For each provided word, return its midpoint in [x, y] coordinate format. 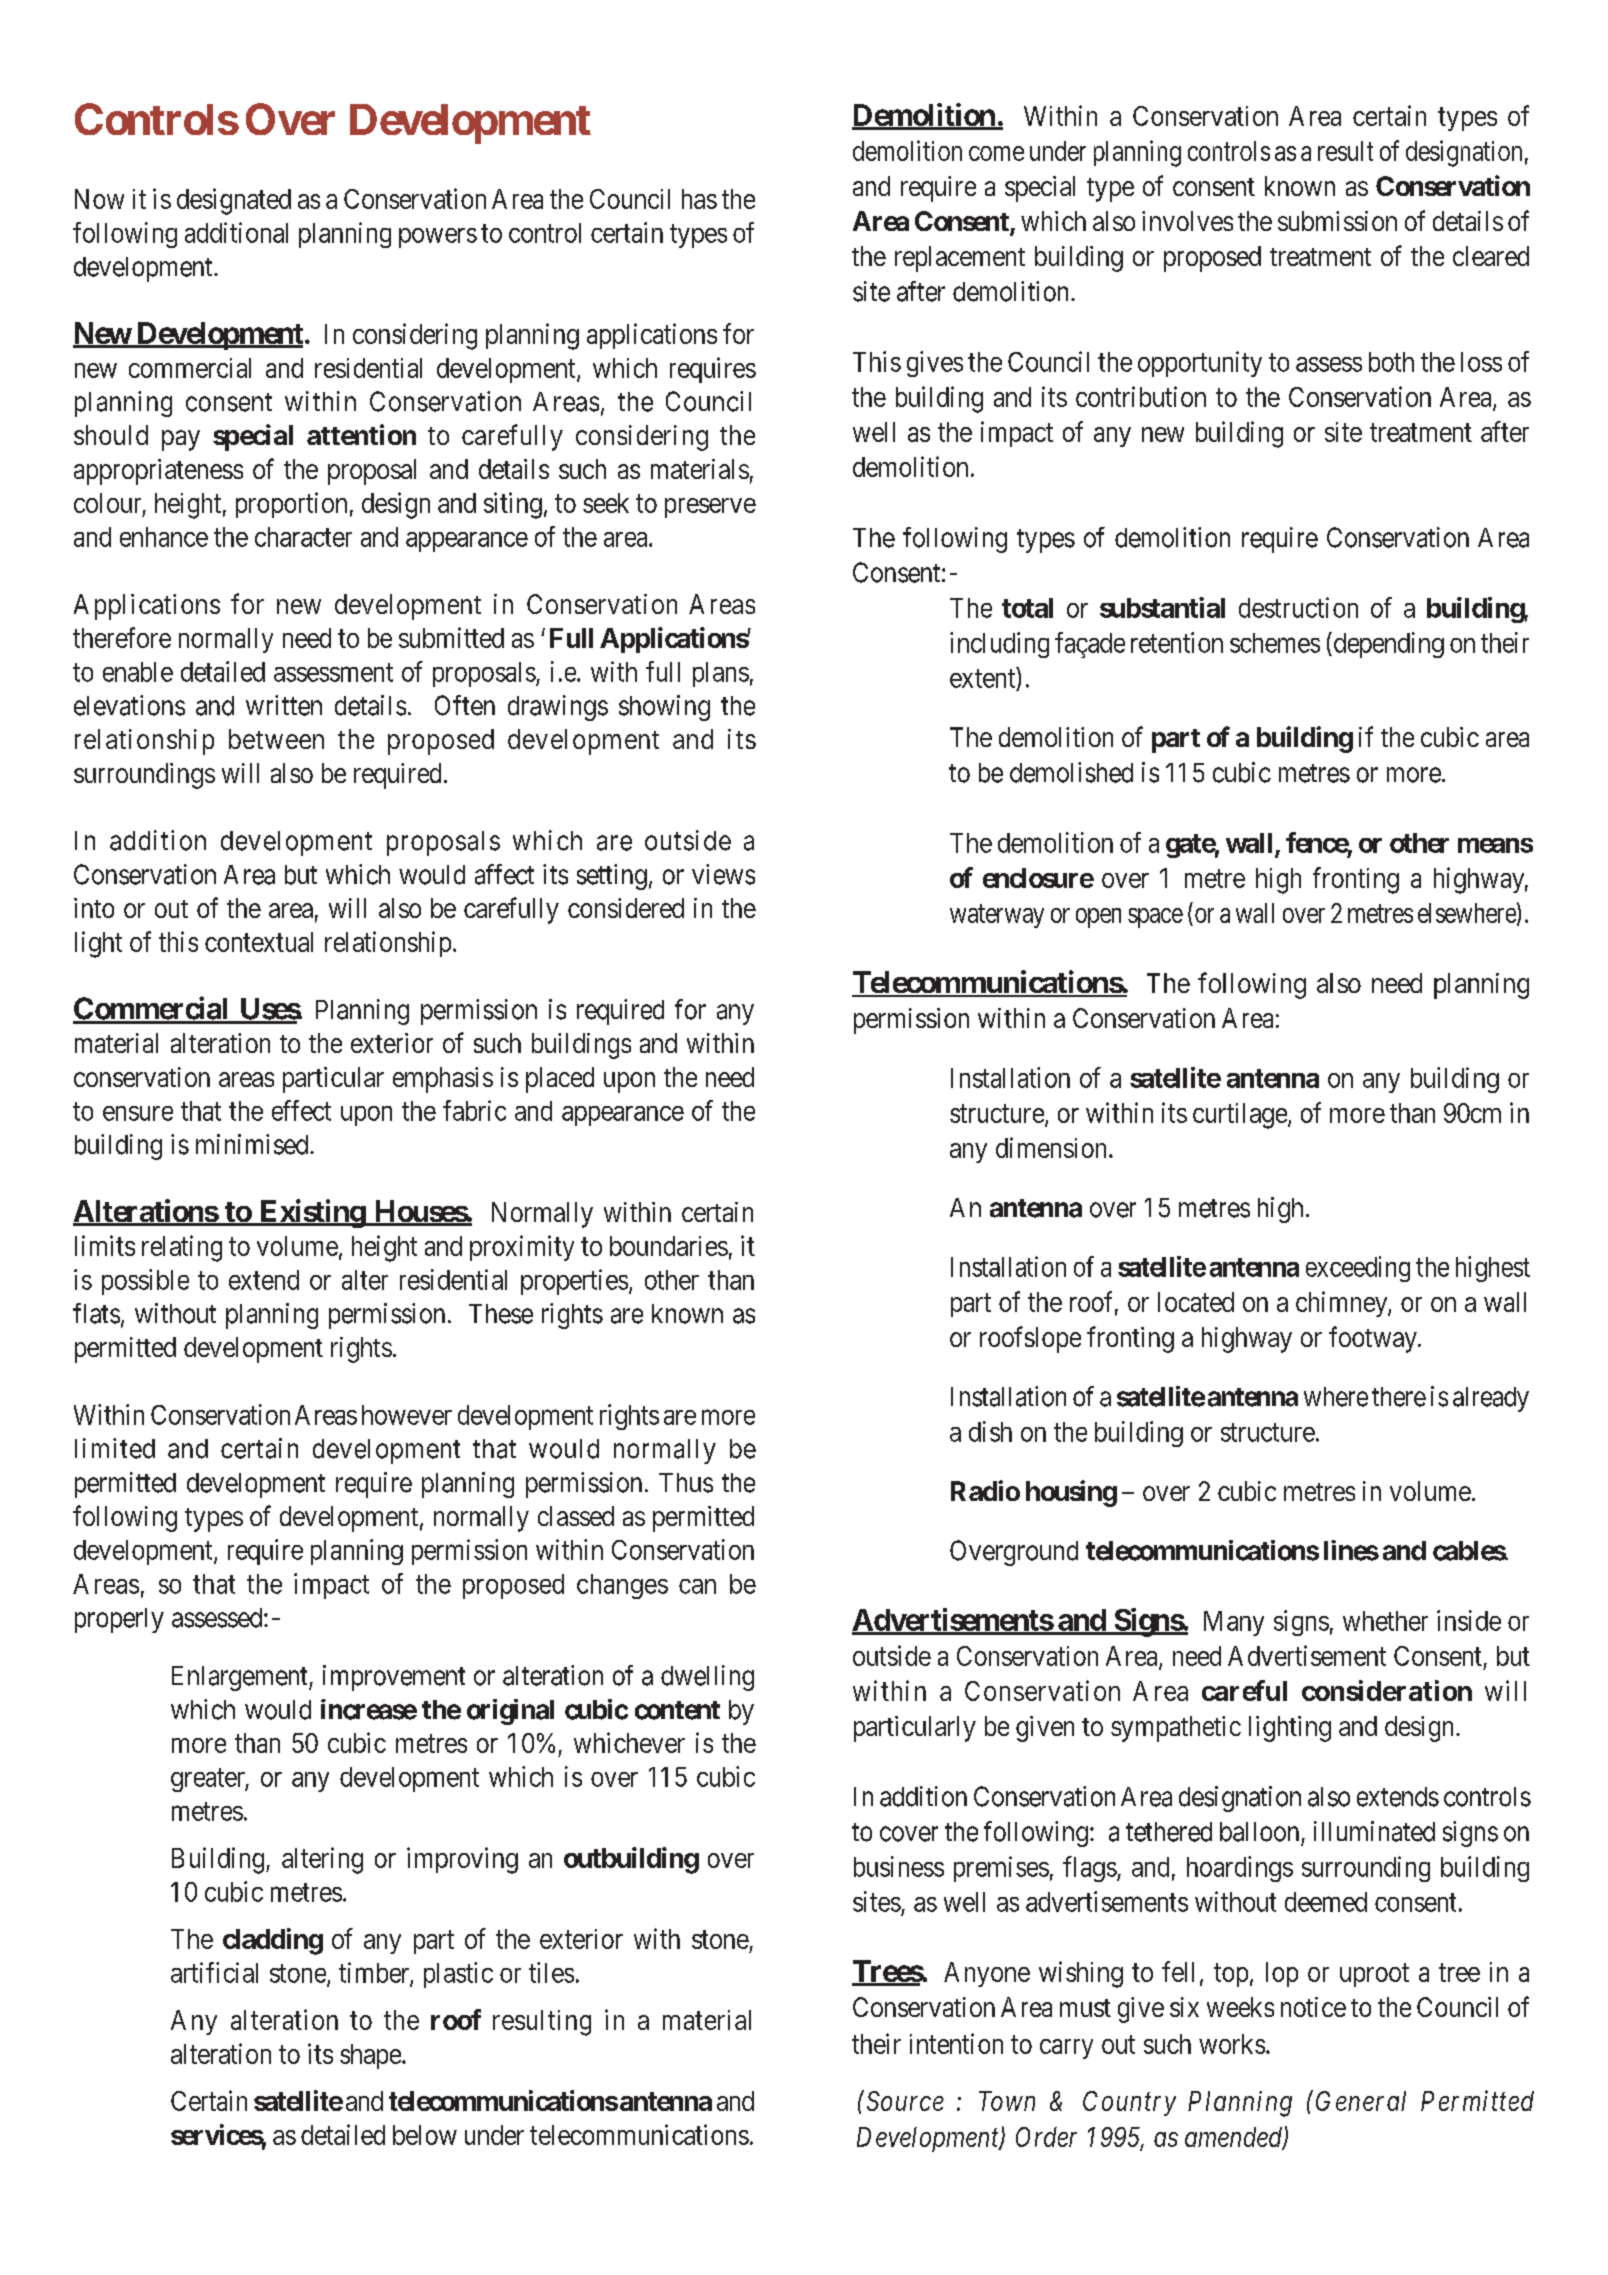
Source [905, 2101]
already [1491, 1399]
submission [1337, 221]
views [723, 874]
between [276, 739]
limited [115, 1448]
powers [438, 238]
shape [370, 2056]
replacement [960, 259]
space [1155, 918]
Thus [686, 1483]
